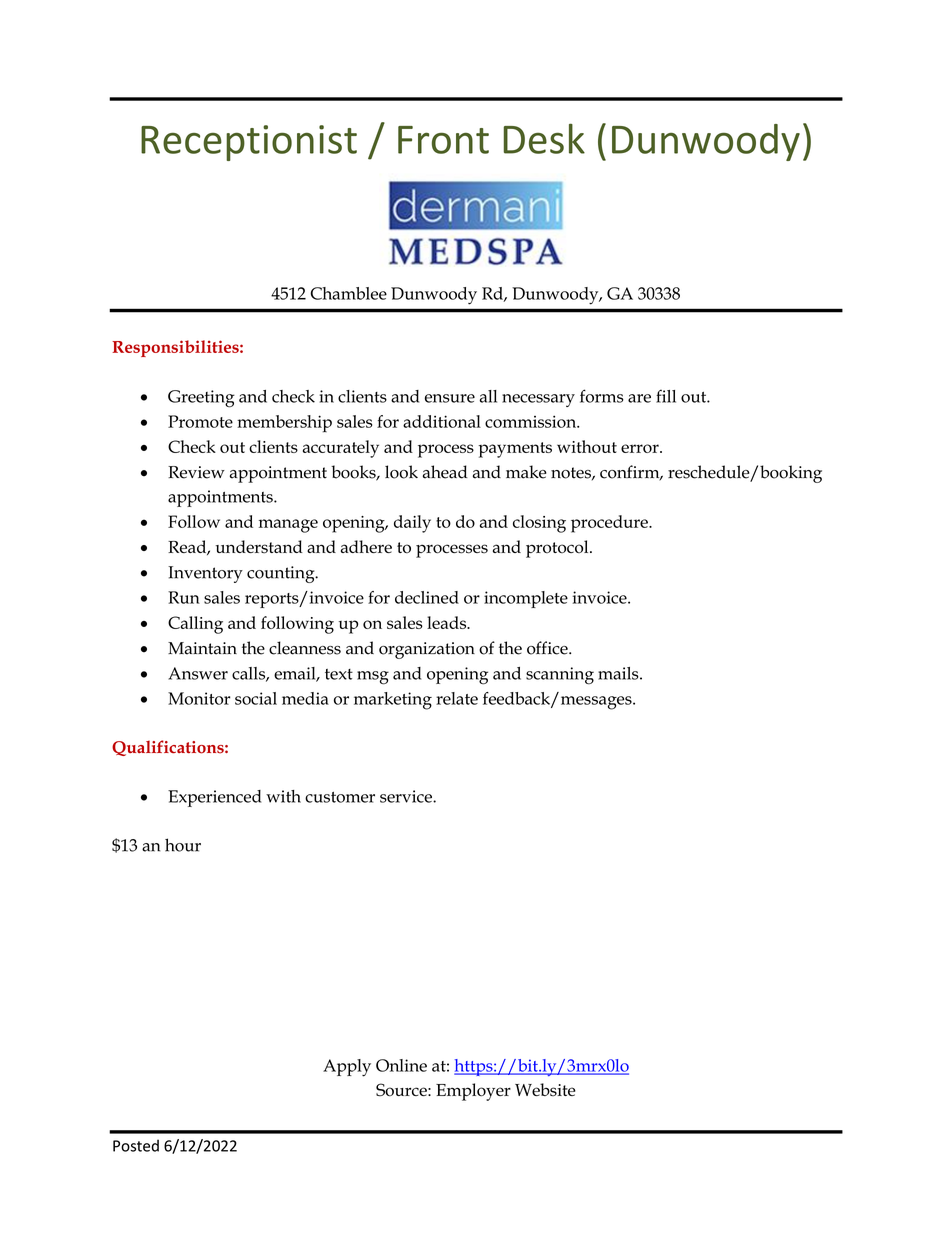  What do you see at coordinates (401, 1065) in the page?
I see `Online` at bounding box center [401, 1065].
